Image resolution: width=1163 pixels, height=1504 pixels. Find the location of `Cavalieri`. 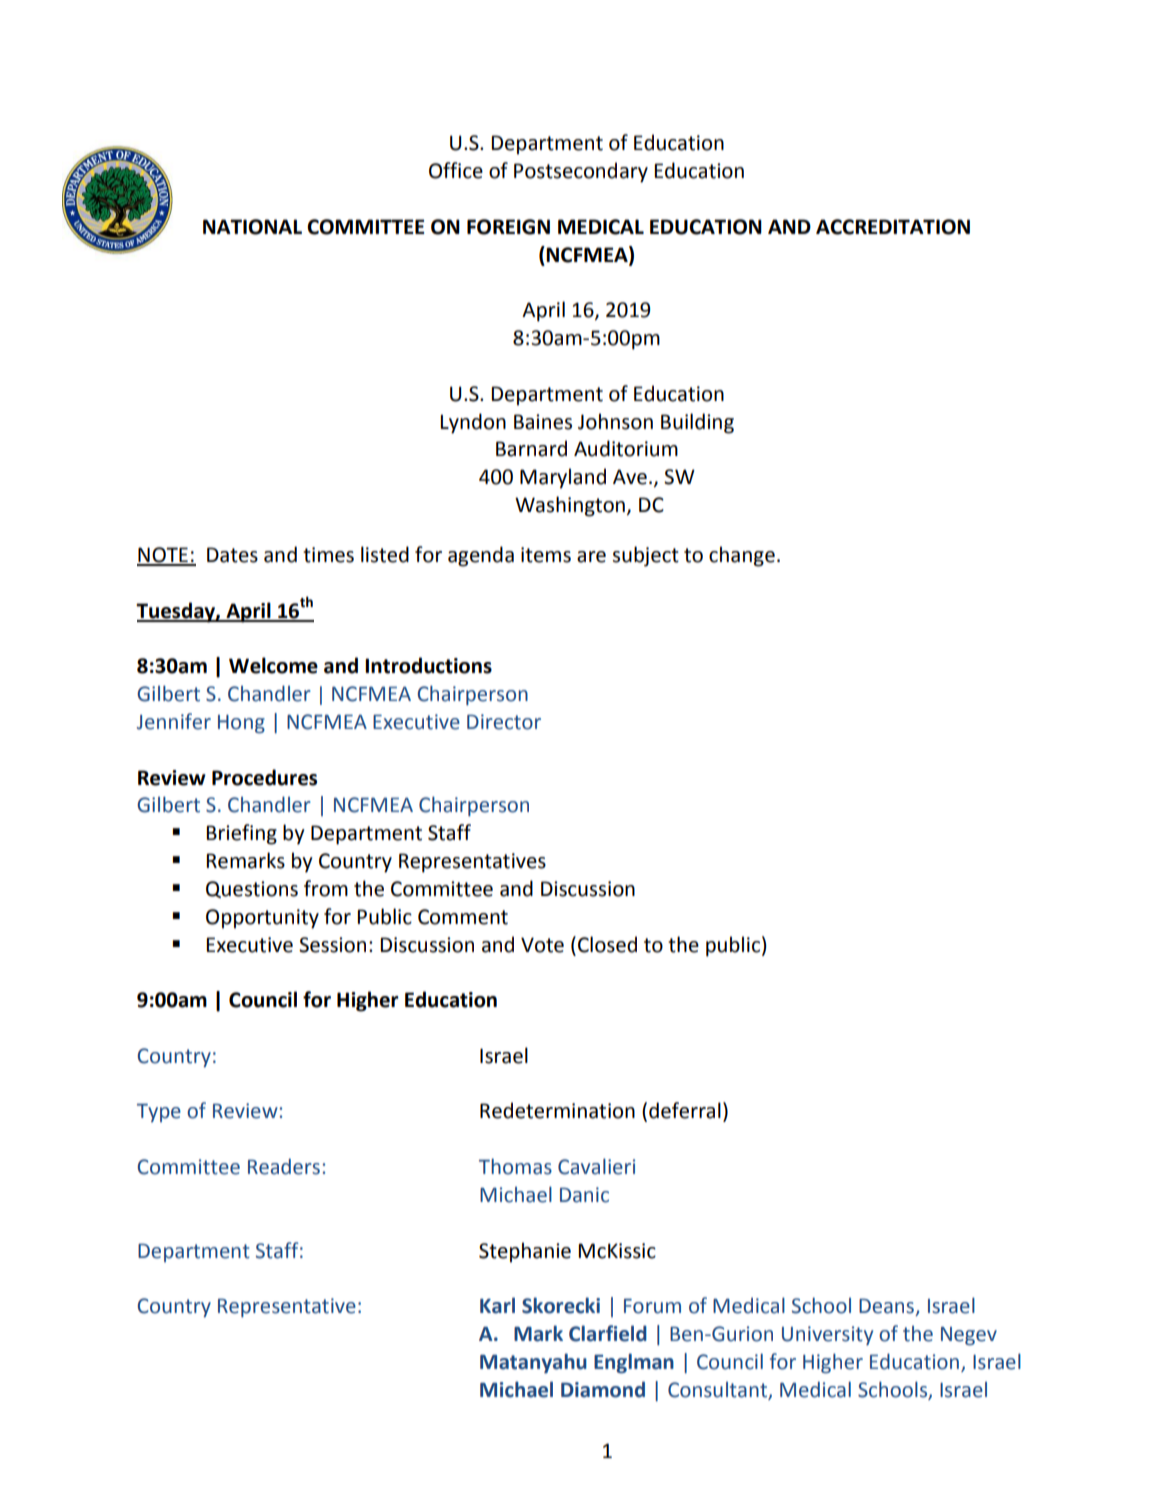

Cavalieri is located at coordinates (596, 1166).
